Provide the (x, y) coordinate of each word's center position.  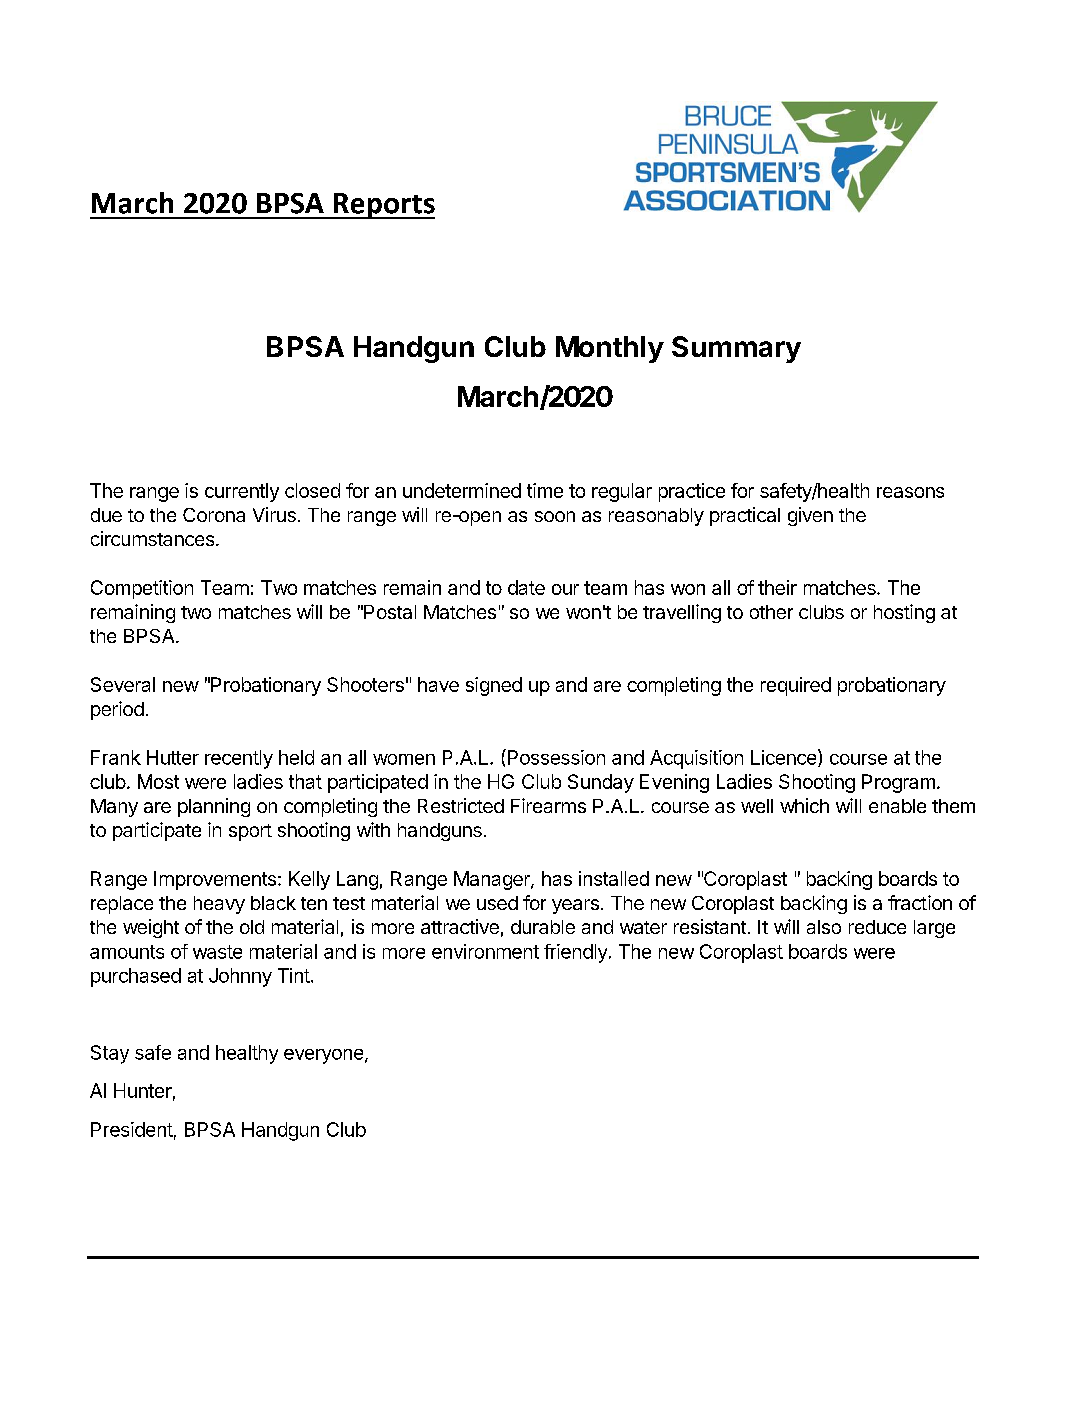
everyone (323, 1056)
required (796, 686)
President (132, 1129)
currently (242, 492)
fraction (920, 902)
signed (494, 686)
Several (123, 684)
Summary (736, 349)
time (545, 490)
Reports (383, 206)
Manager (493, 880)
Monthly (610, 349)
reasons (910, 492)
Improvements (215, 880)
